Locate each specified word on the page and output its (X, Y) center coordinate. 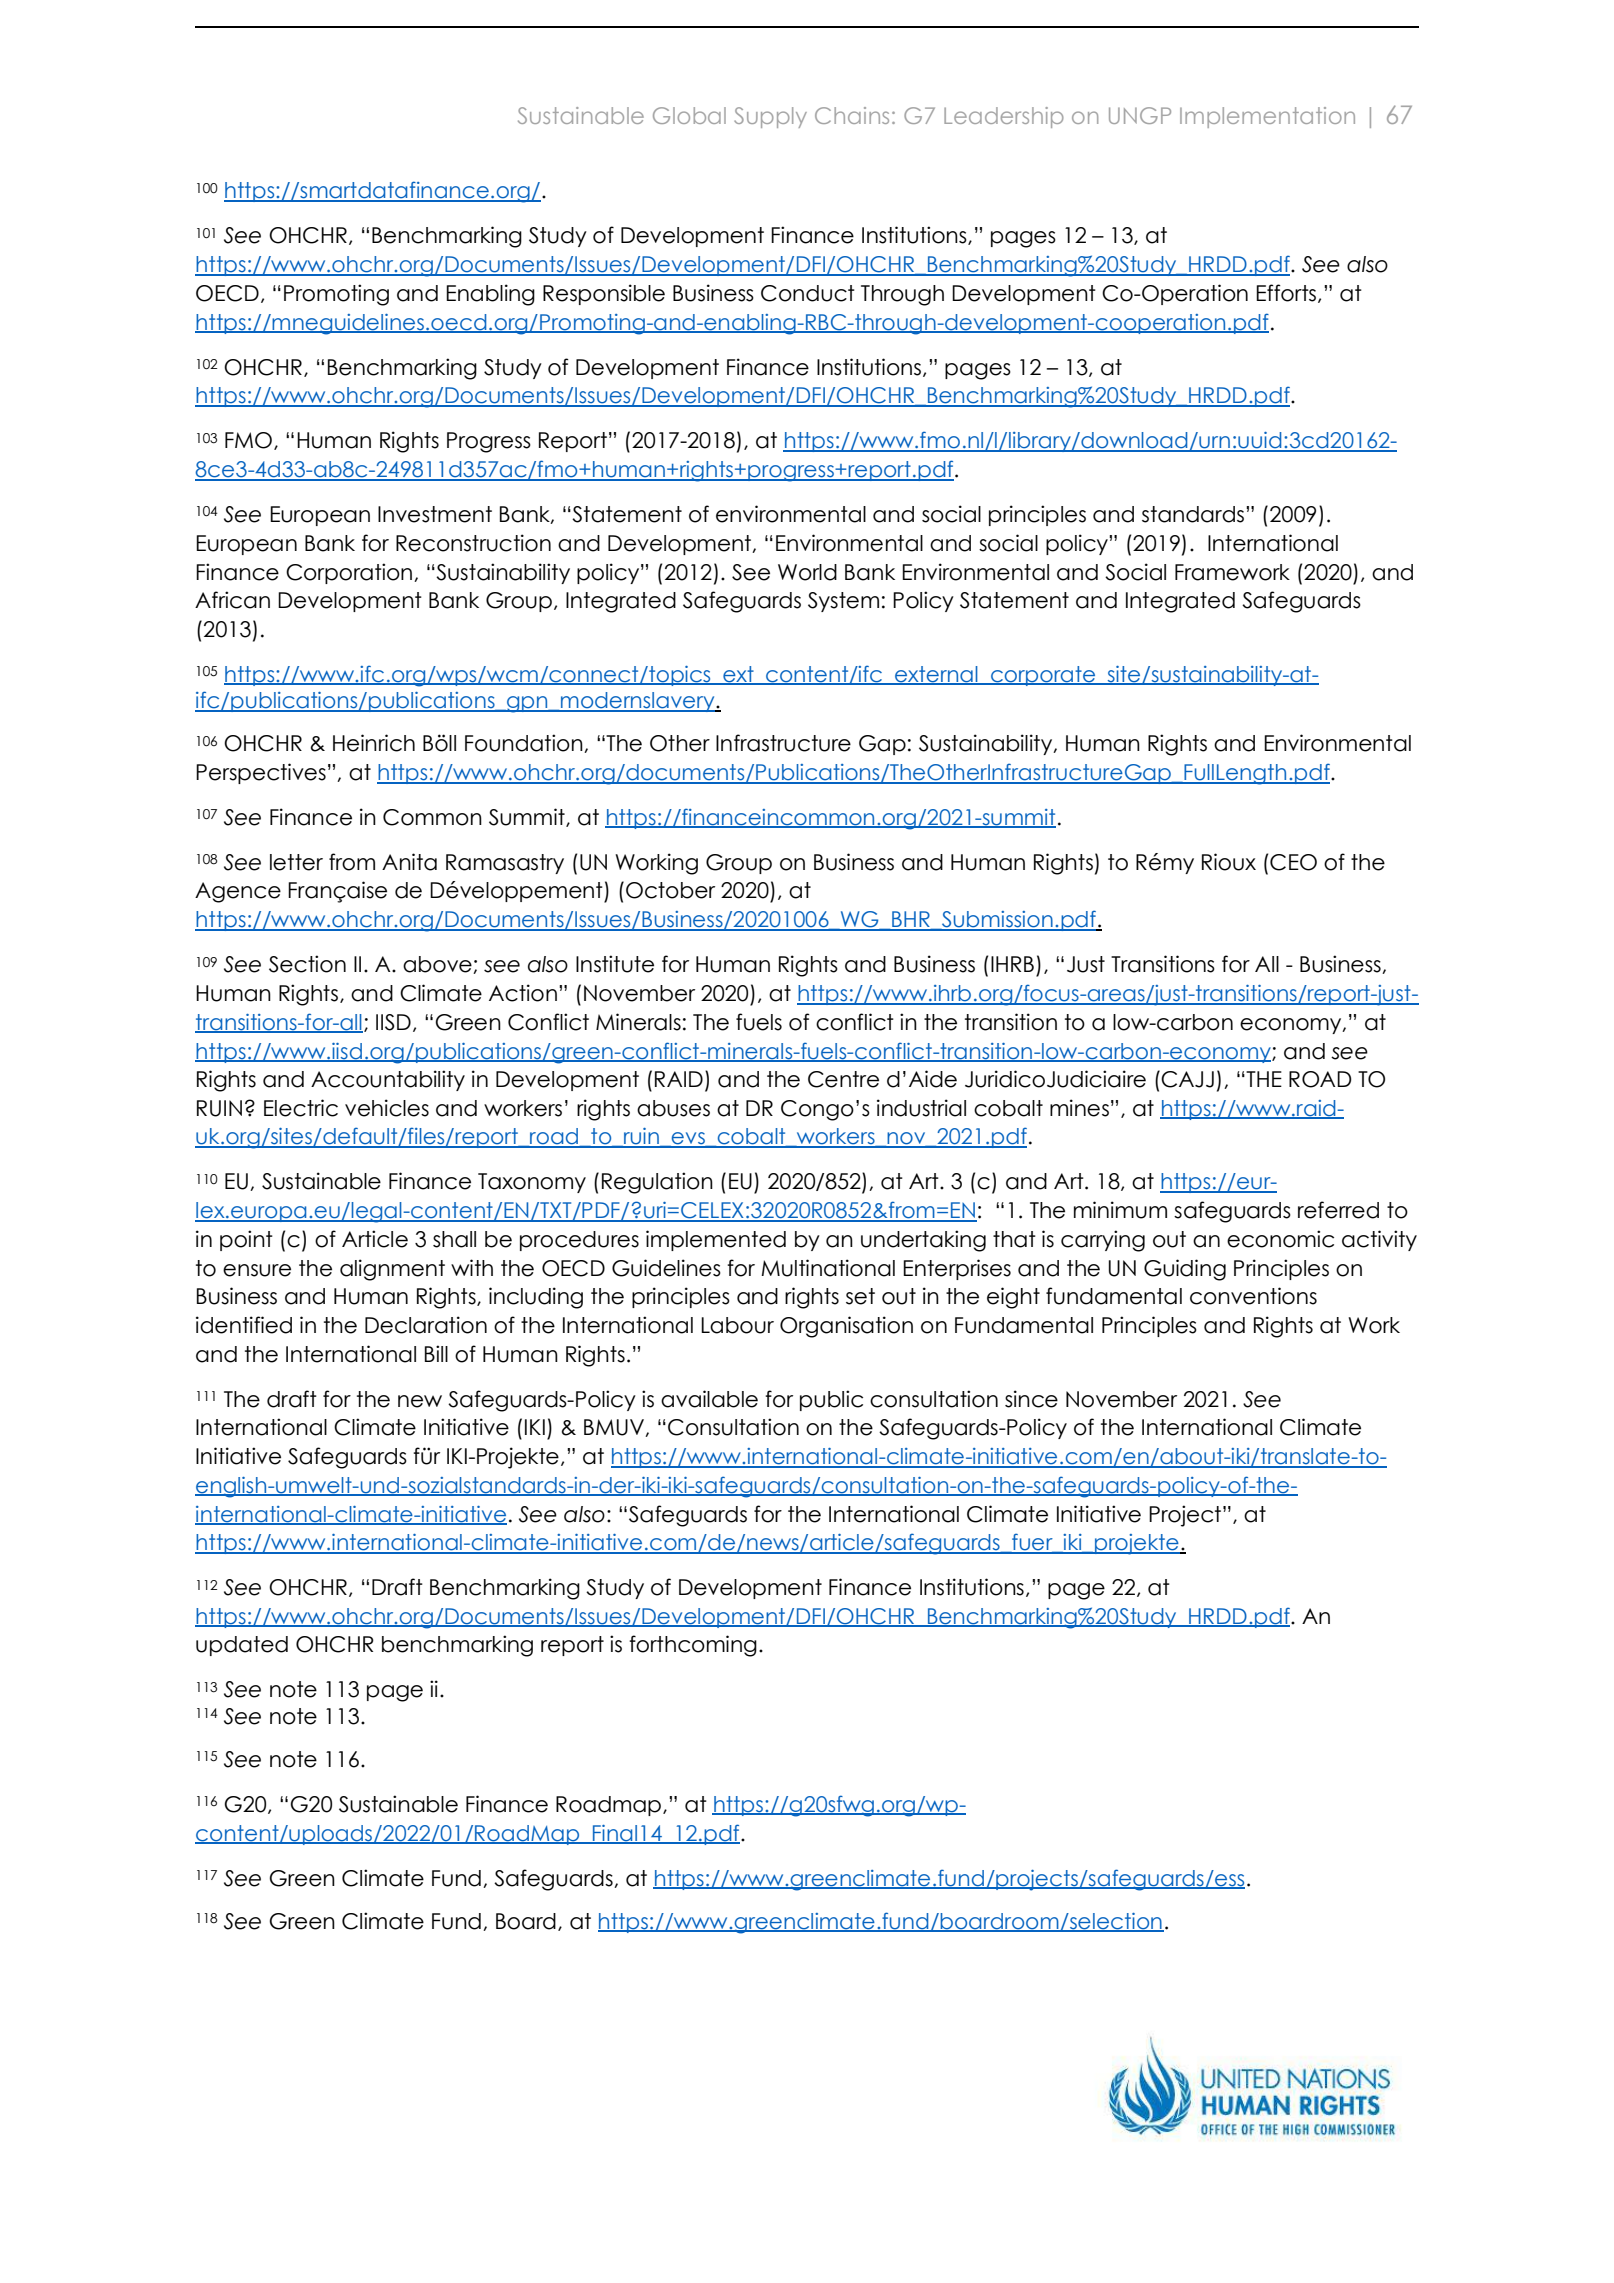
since (1031, 1399)
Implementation (1267, 117)
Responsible (604, 294)
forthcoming (693, 1646)
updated (242, 1646)
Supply (770, 117)
